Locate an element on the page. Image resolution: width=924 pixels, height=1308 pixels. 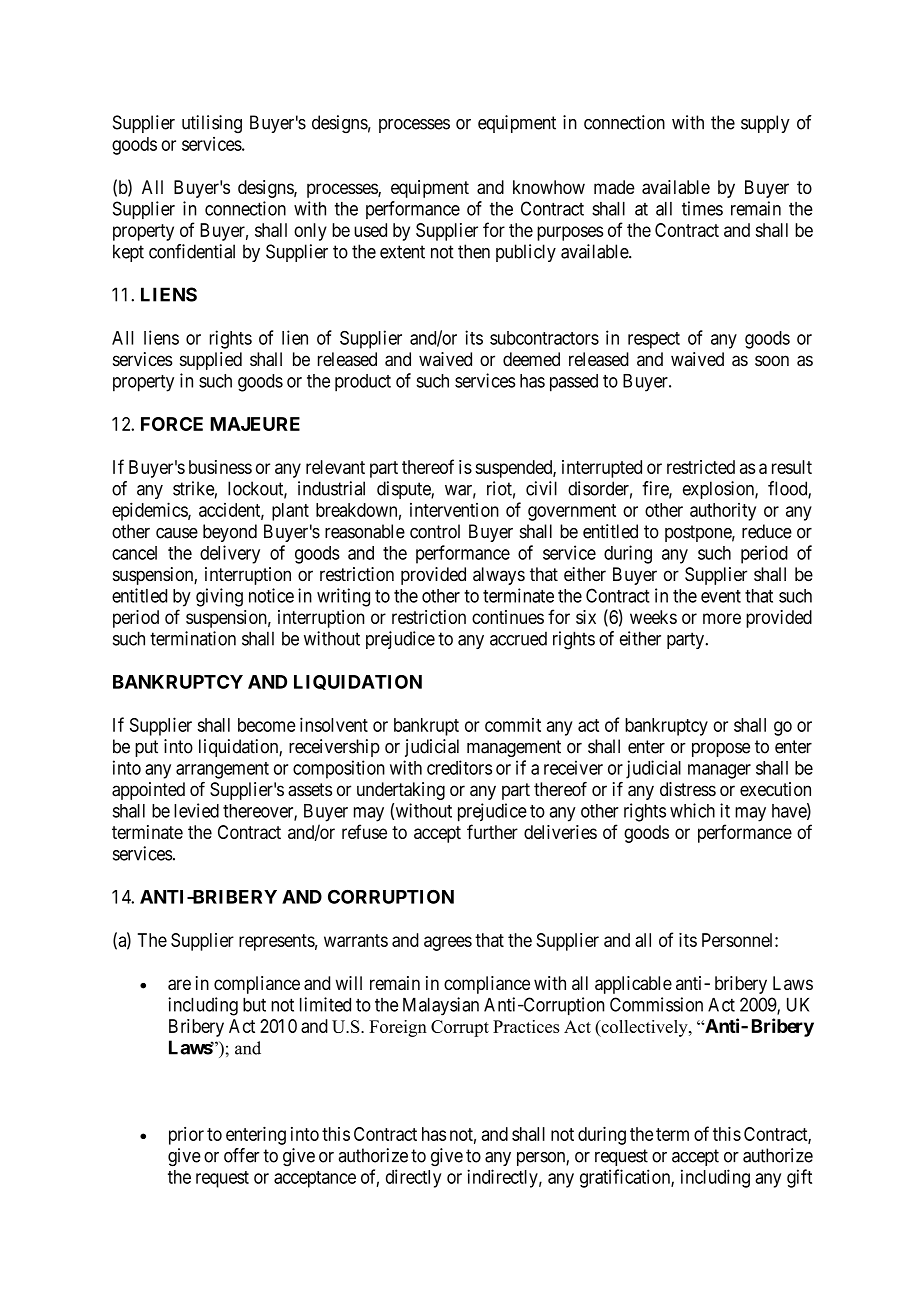
prior is located at coordinates (186, 1136).
